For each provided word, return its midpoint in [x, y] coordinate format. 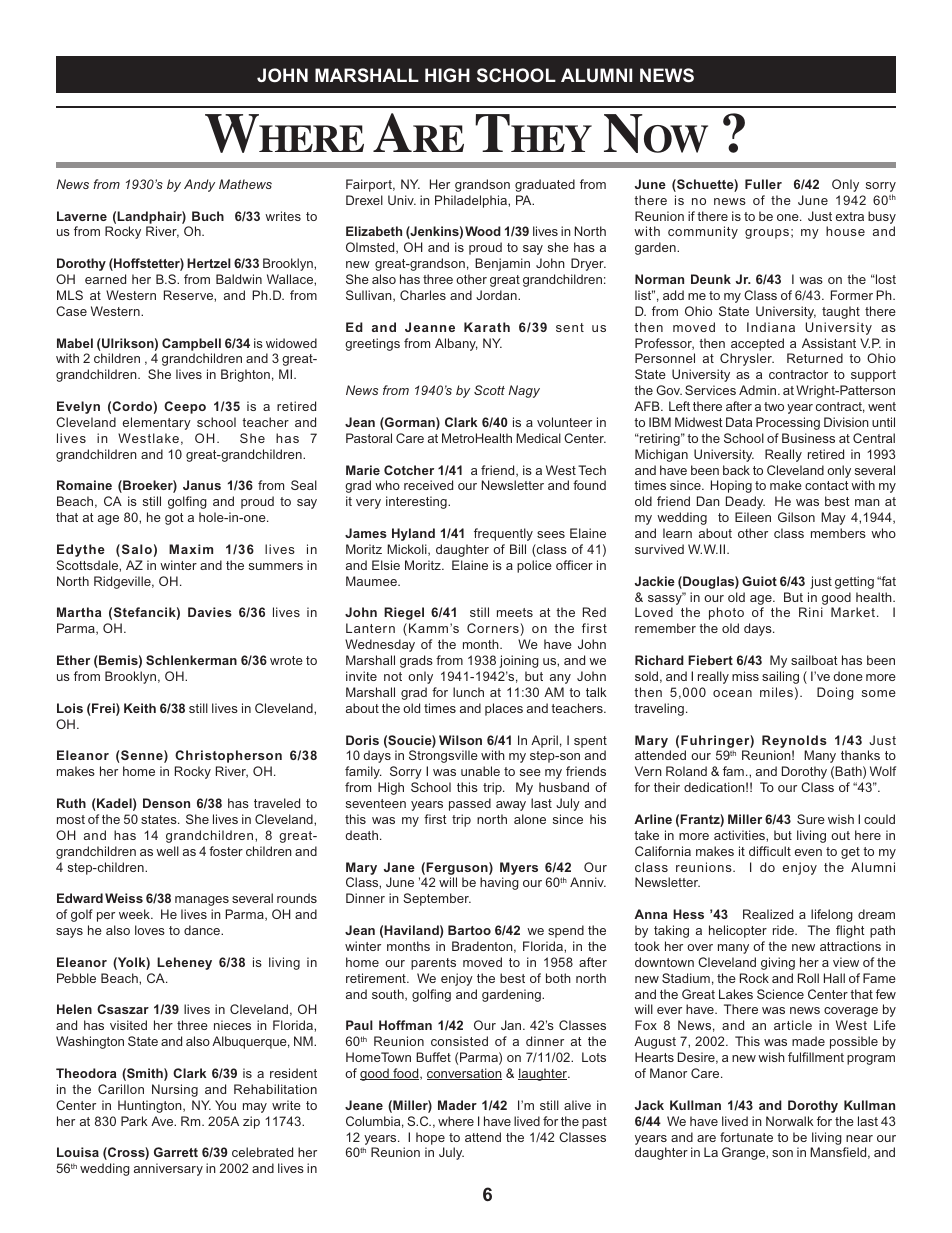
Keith [140, 708]
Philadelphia [472, 201]
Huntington [151, 1106]
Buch [208, 216]
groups [767, 234]
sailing [780, 677]
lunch [468, 692]
